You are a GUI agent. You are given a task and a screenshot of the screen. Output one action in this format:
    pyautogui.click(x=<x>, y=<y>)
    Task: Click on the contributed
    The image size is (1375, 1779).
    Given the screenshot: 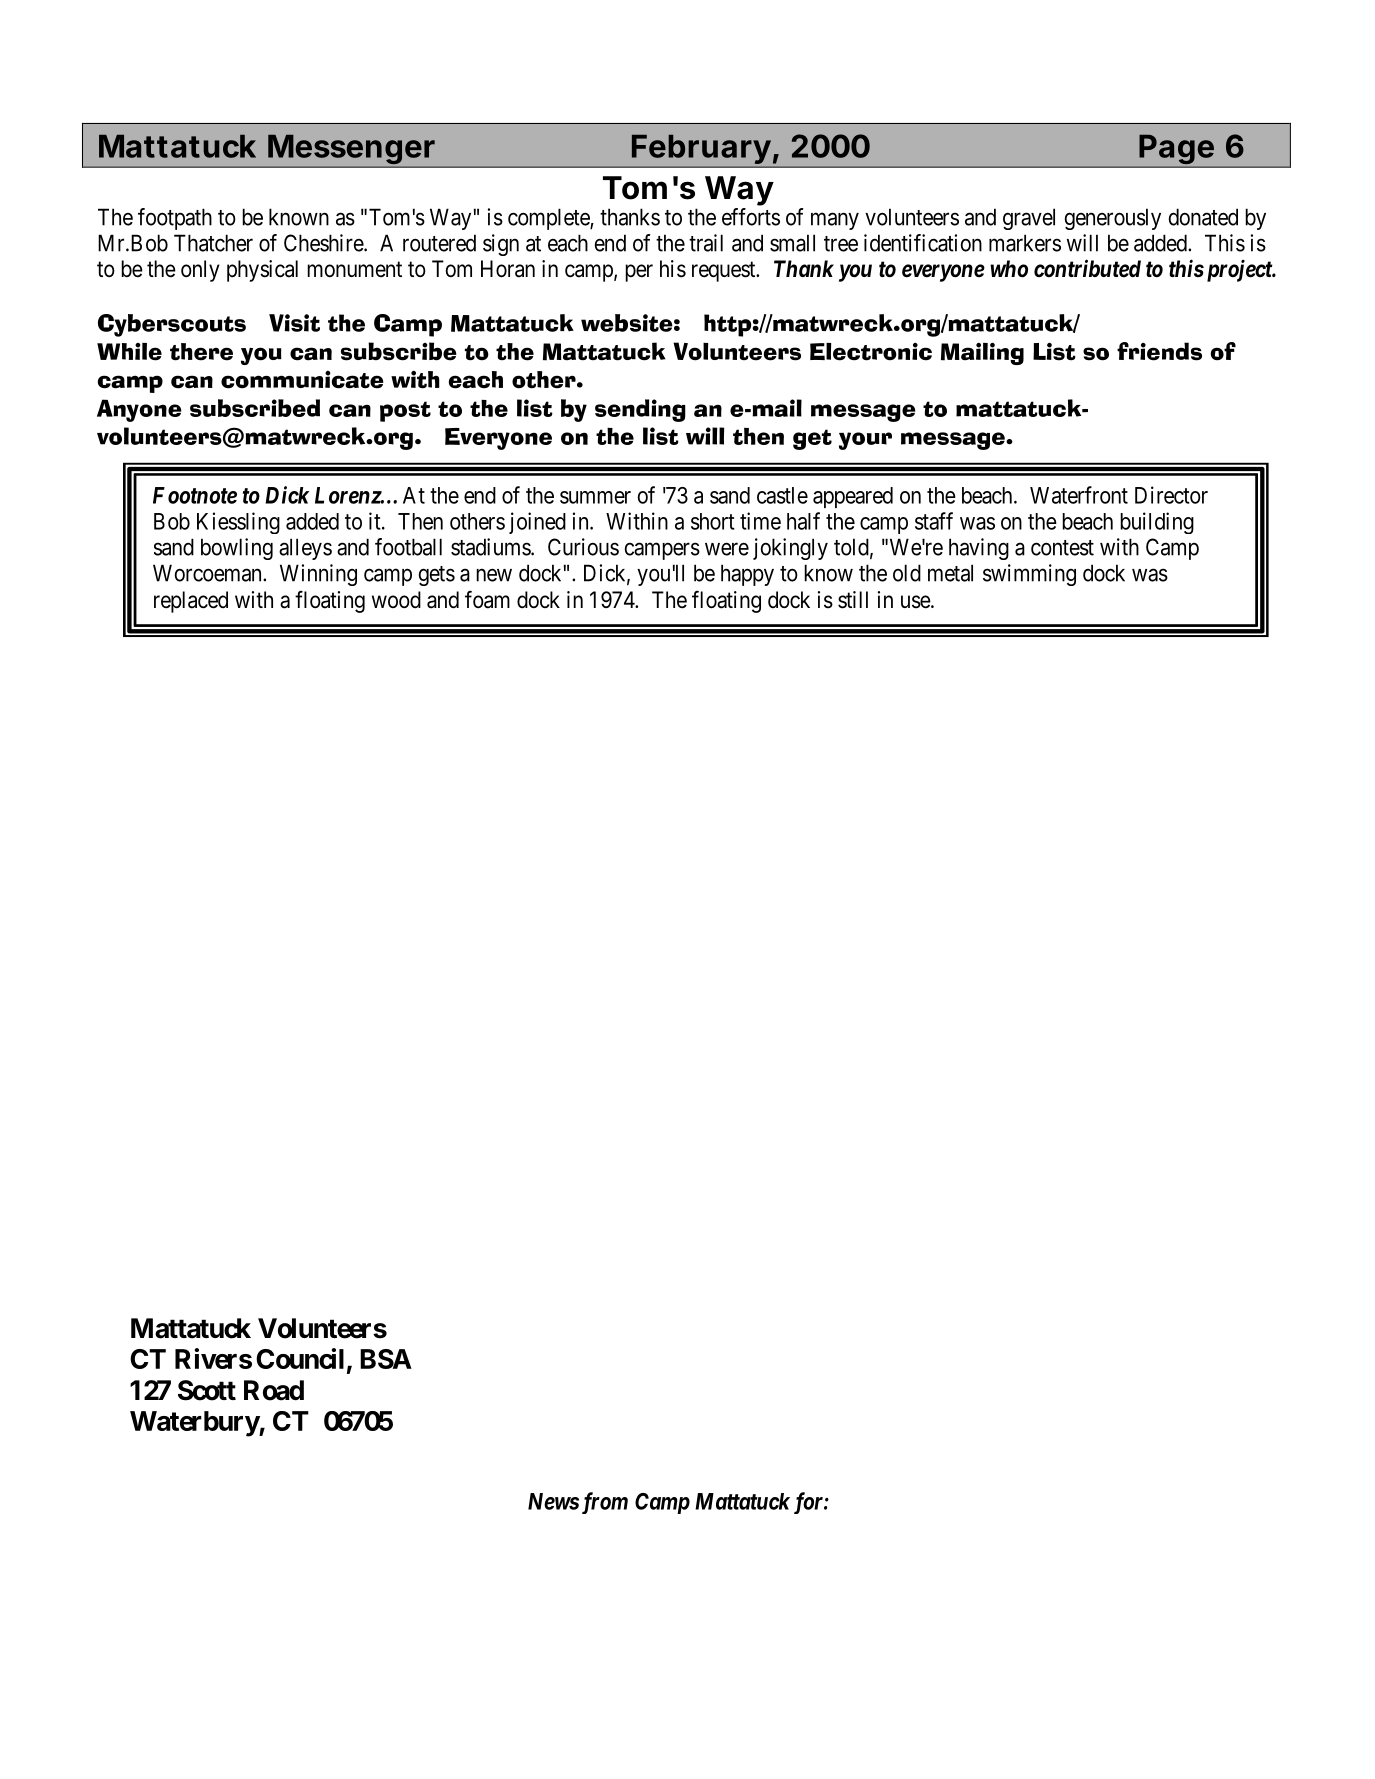 What is the action you would take?
    pyautogui.click(x=1087, y=268)
